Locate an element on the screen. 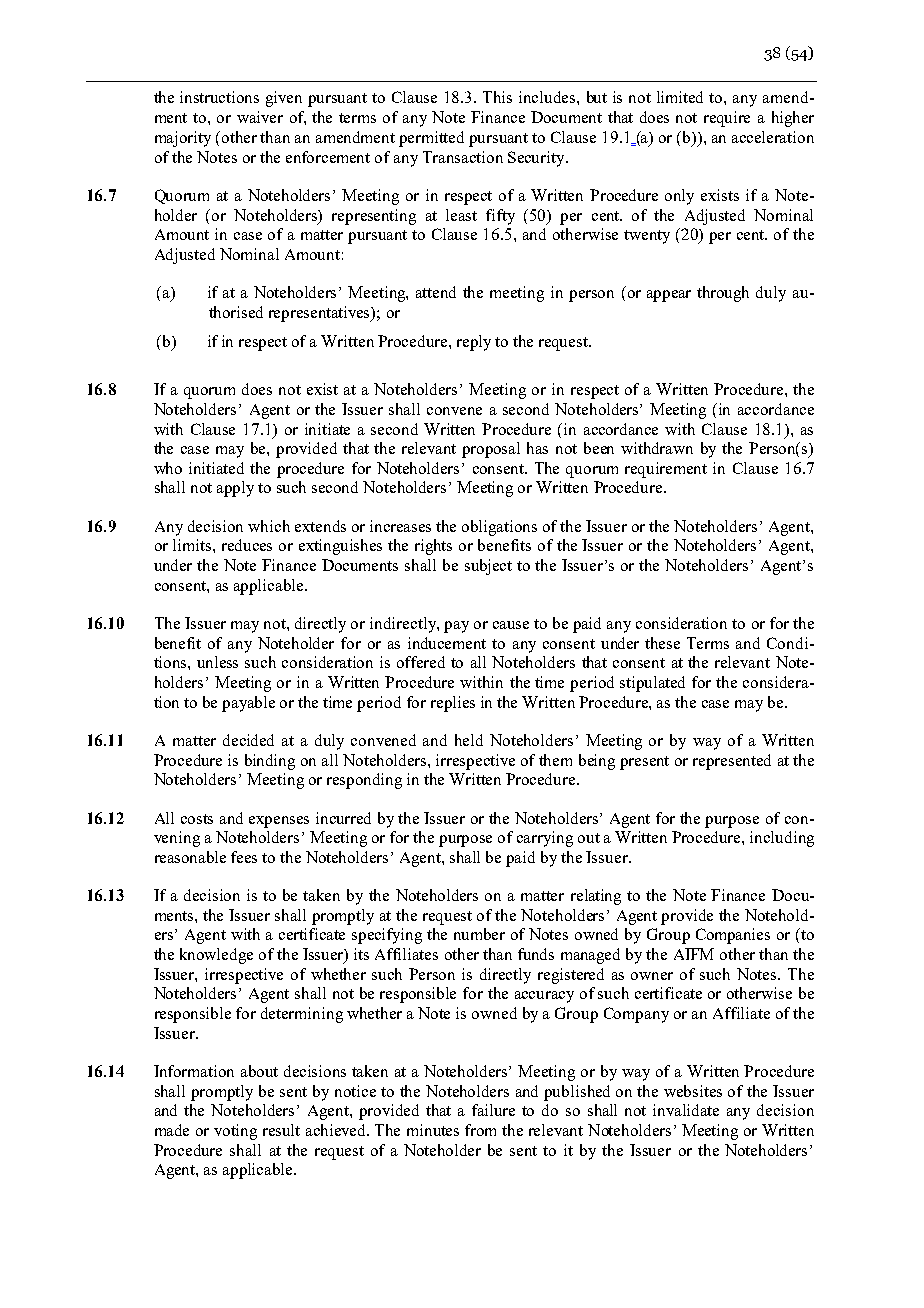 This screenshot has width=924, height=1308. binding is located at coordinates (270, 762).
